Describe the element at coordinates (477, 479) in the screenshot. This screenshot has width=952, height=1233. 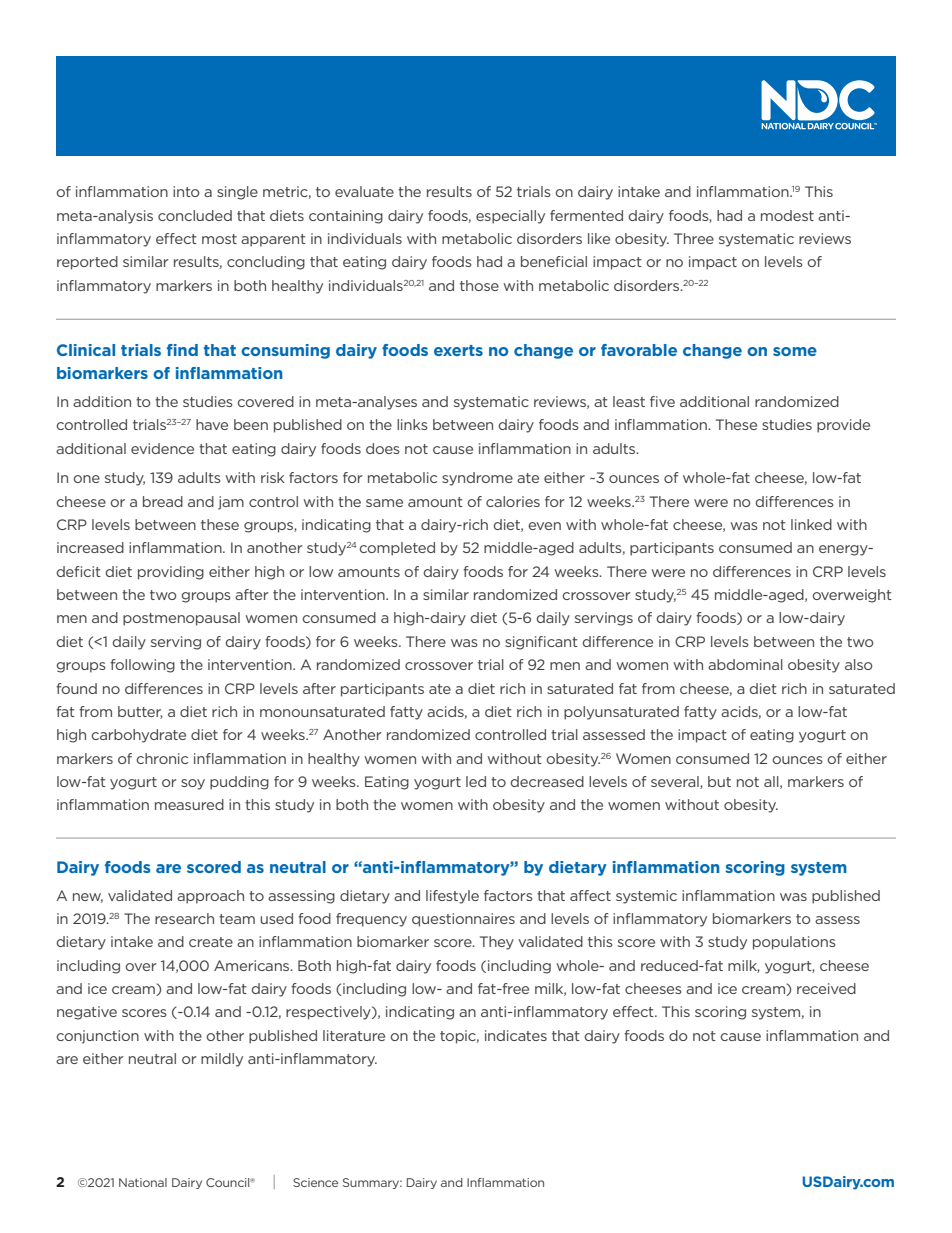
I see `syndrome` at that location.
